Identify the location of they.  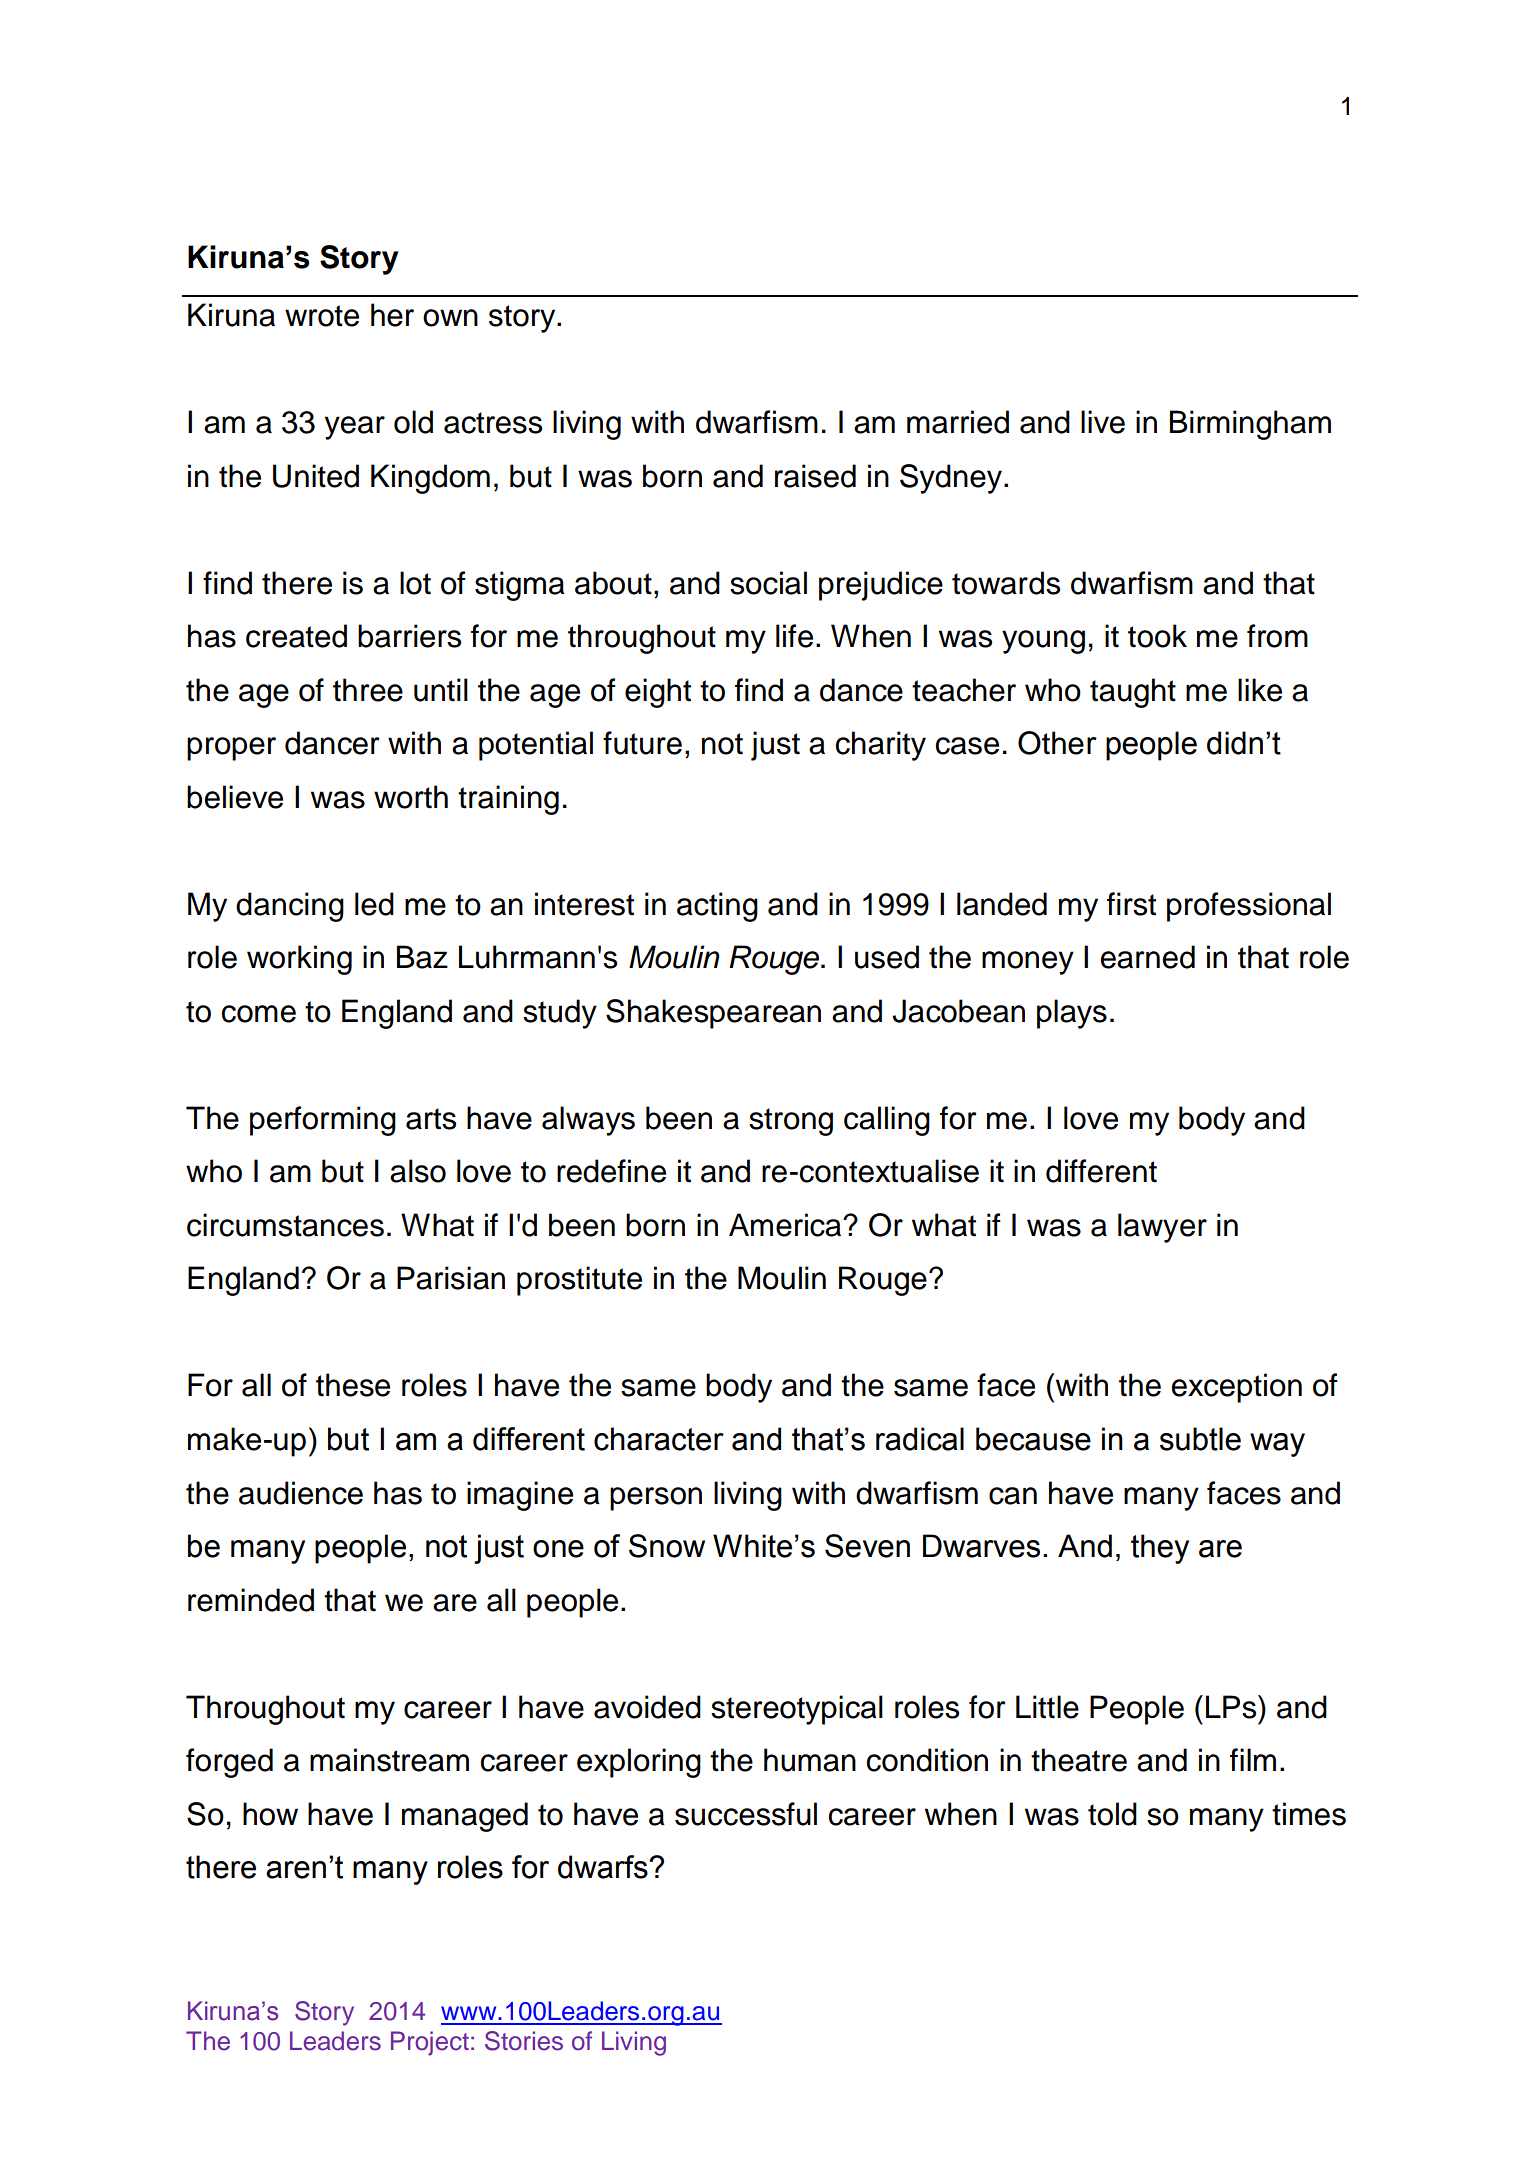
(1160, 1549).
